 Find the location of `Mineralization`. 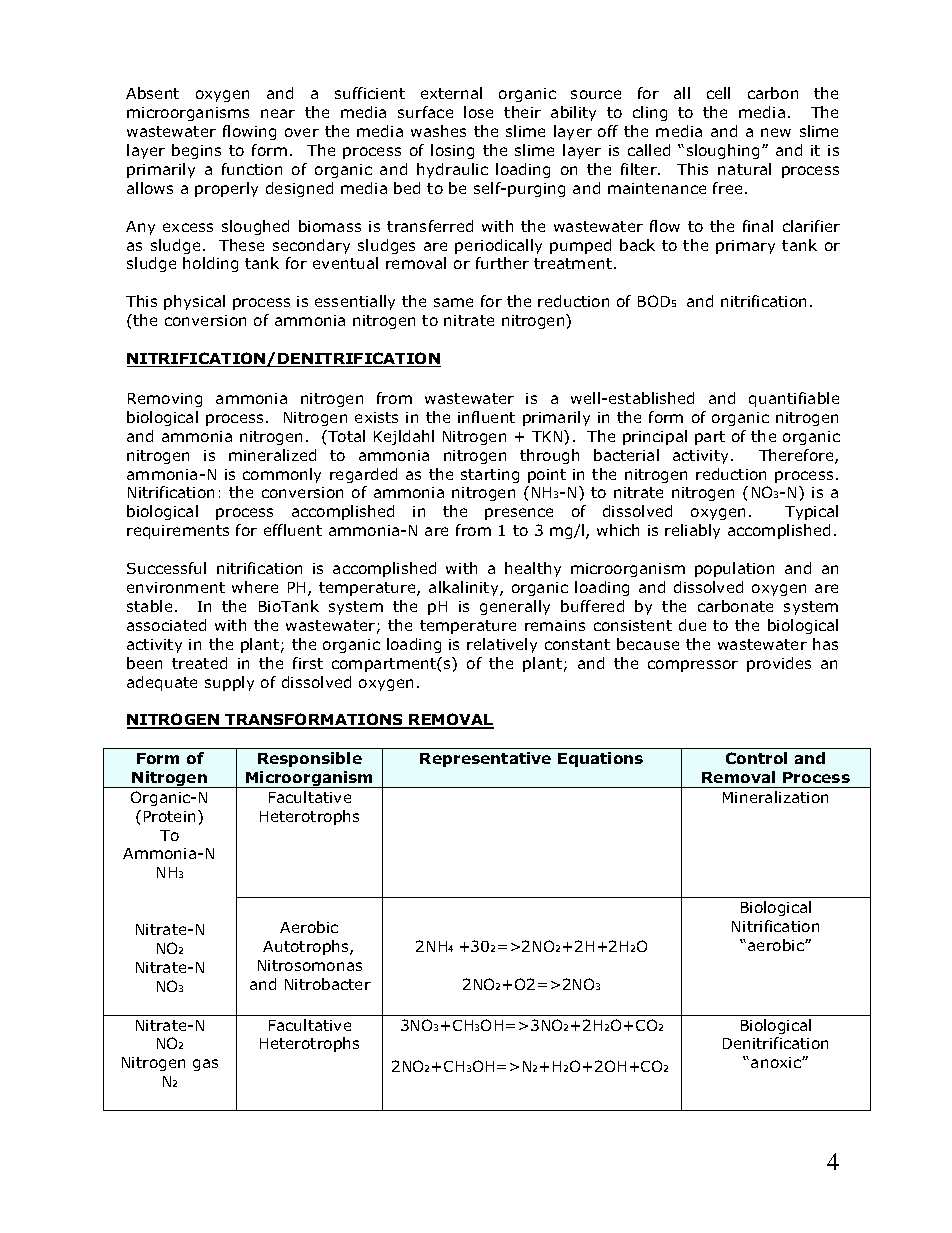

Mineralization is located at coordinates (775, 797).
